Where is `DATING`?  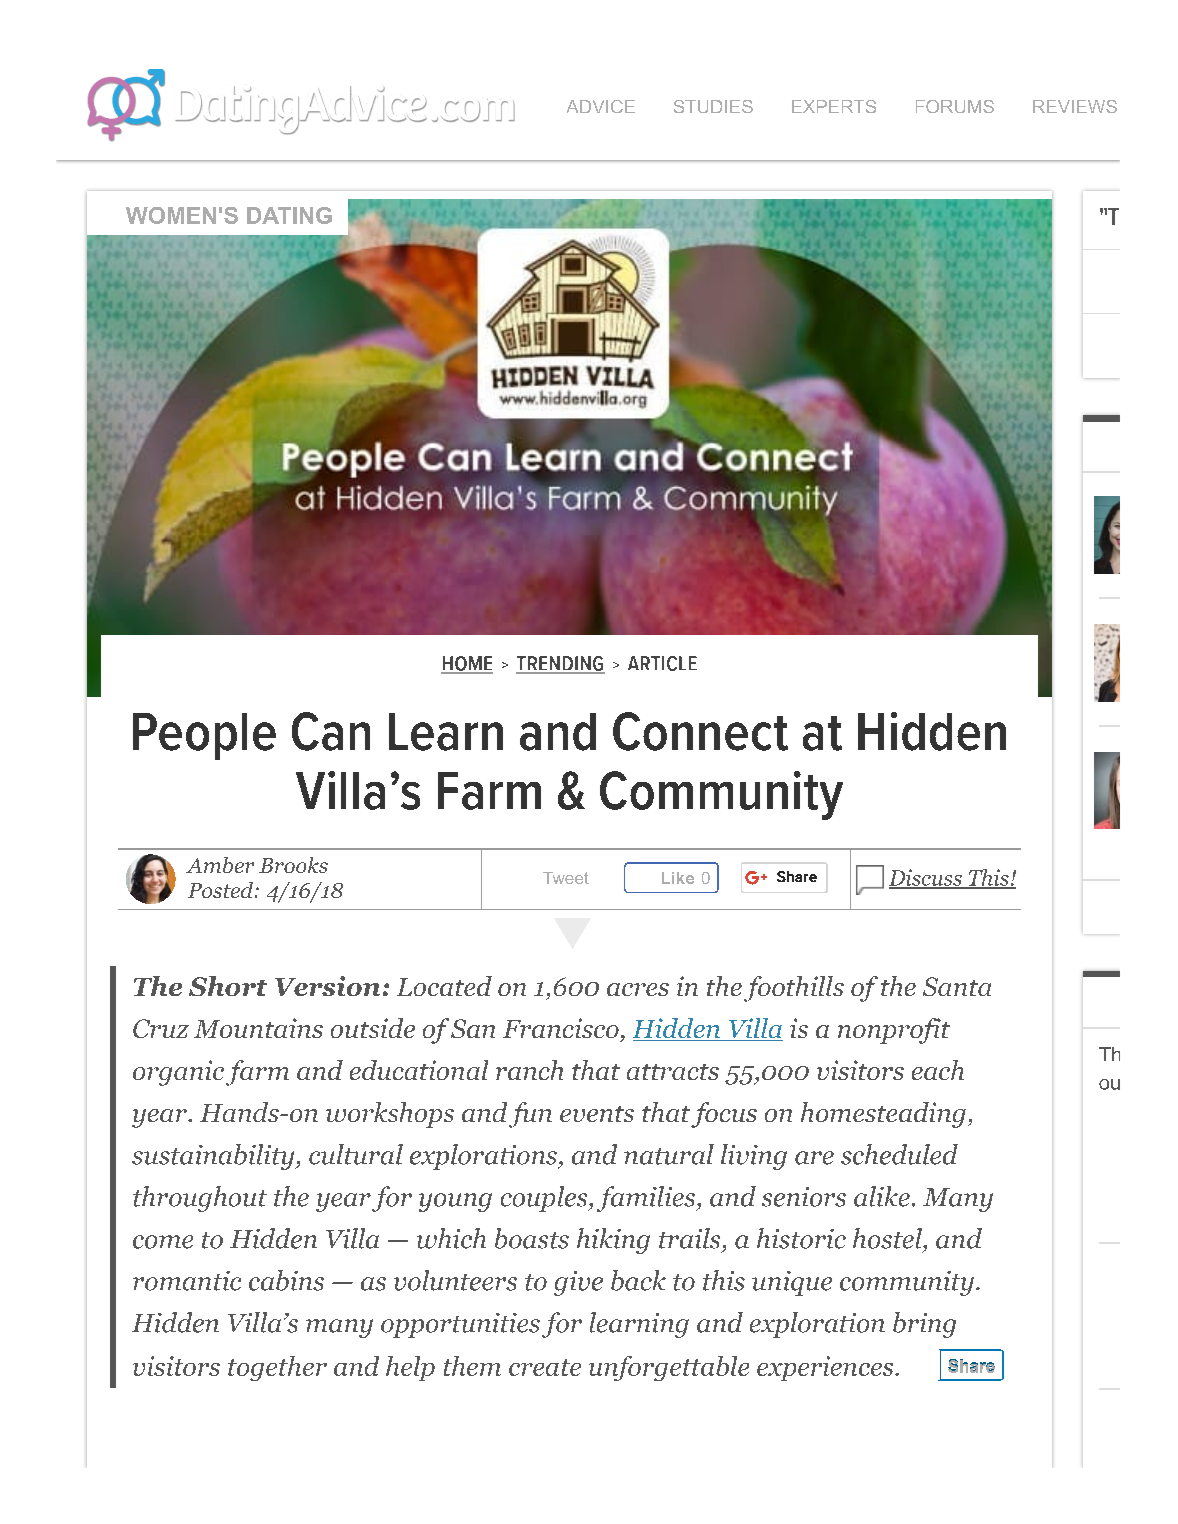
DATING is located at coordinates (289, 215).
